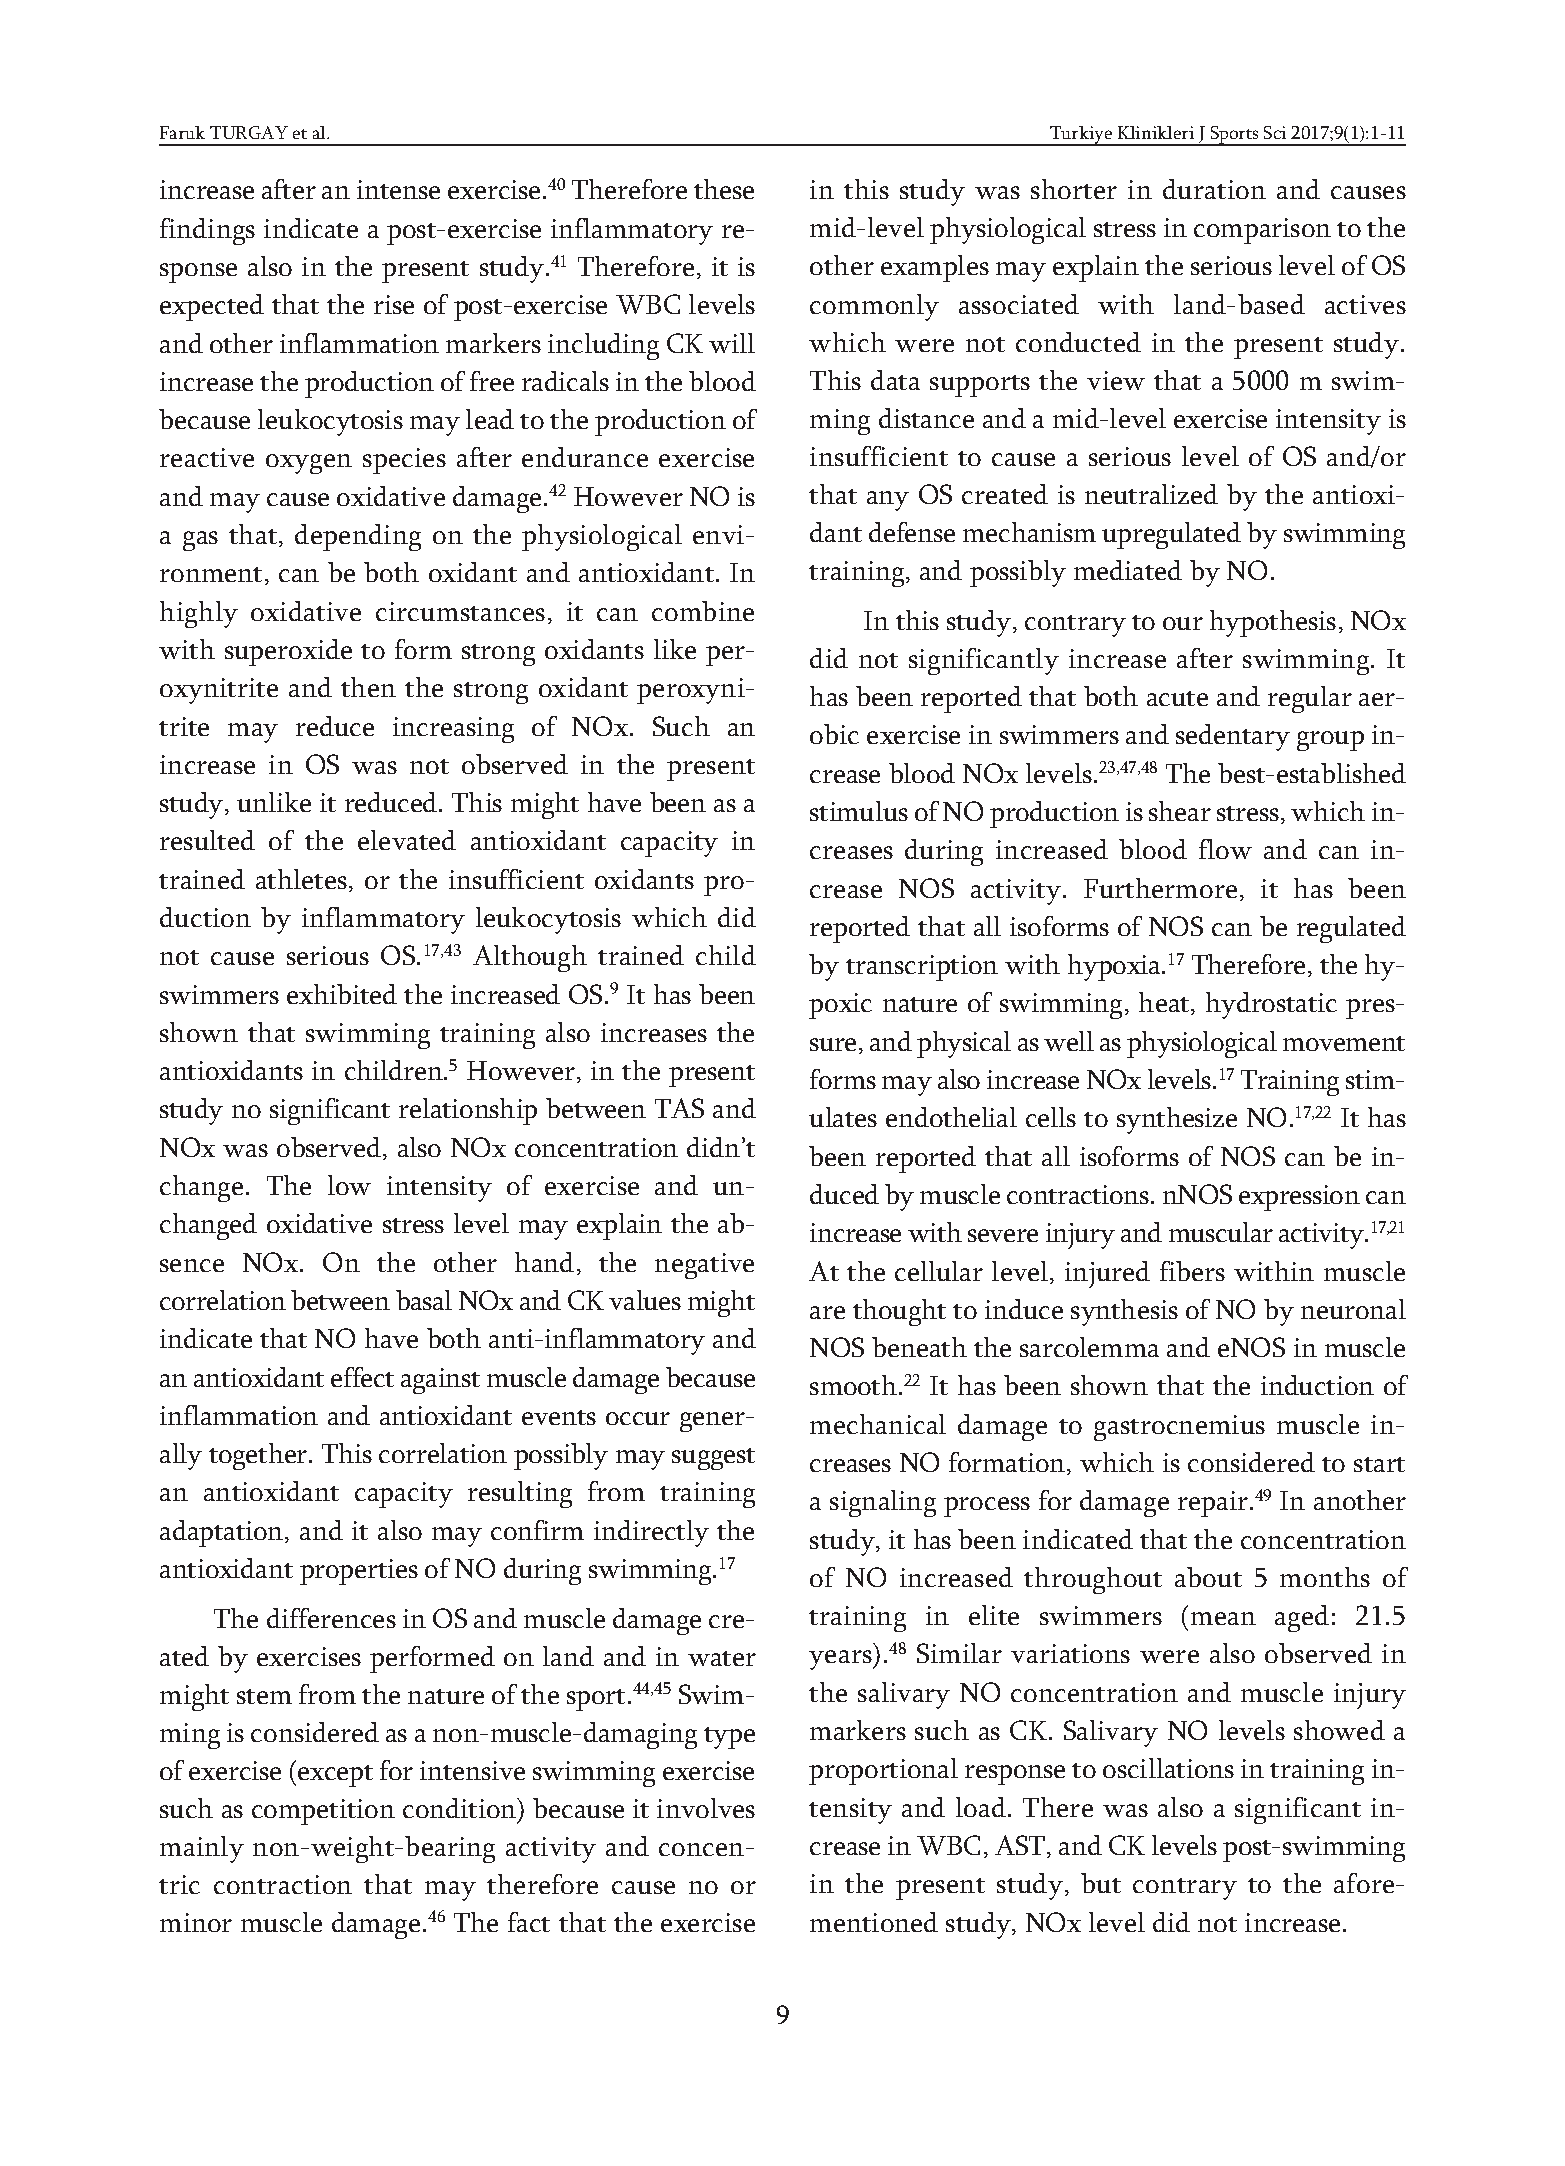  I want to click on hypothesis, so click(1273, 623).
